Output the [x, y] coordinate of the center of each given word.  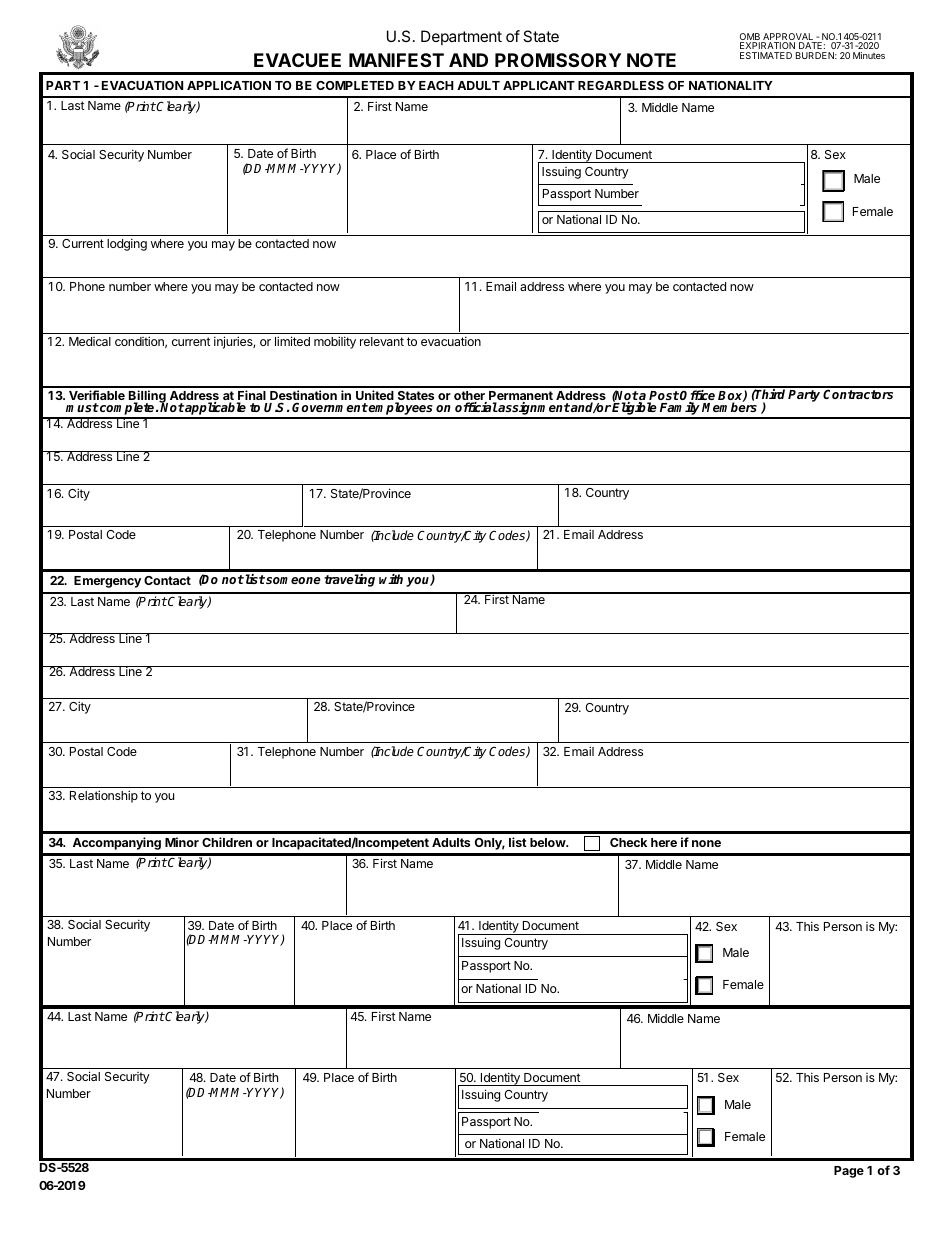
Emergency [107, 582]
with [391, 579]
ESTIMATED [766, 55]
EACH [436, 85]
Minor [182, 842]
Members [729, 406]
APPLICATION [229, 85]
